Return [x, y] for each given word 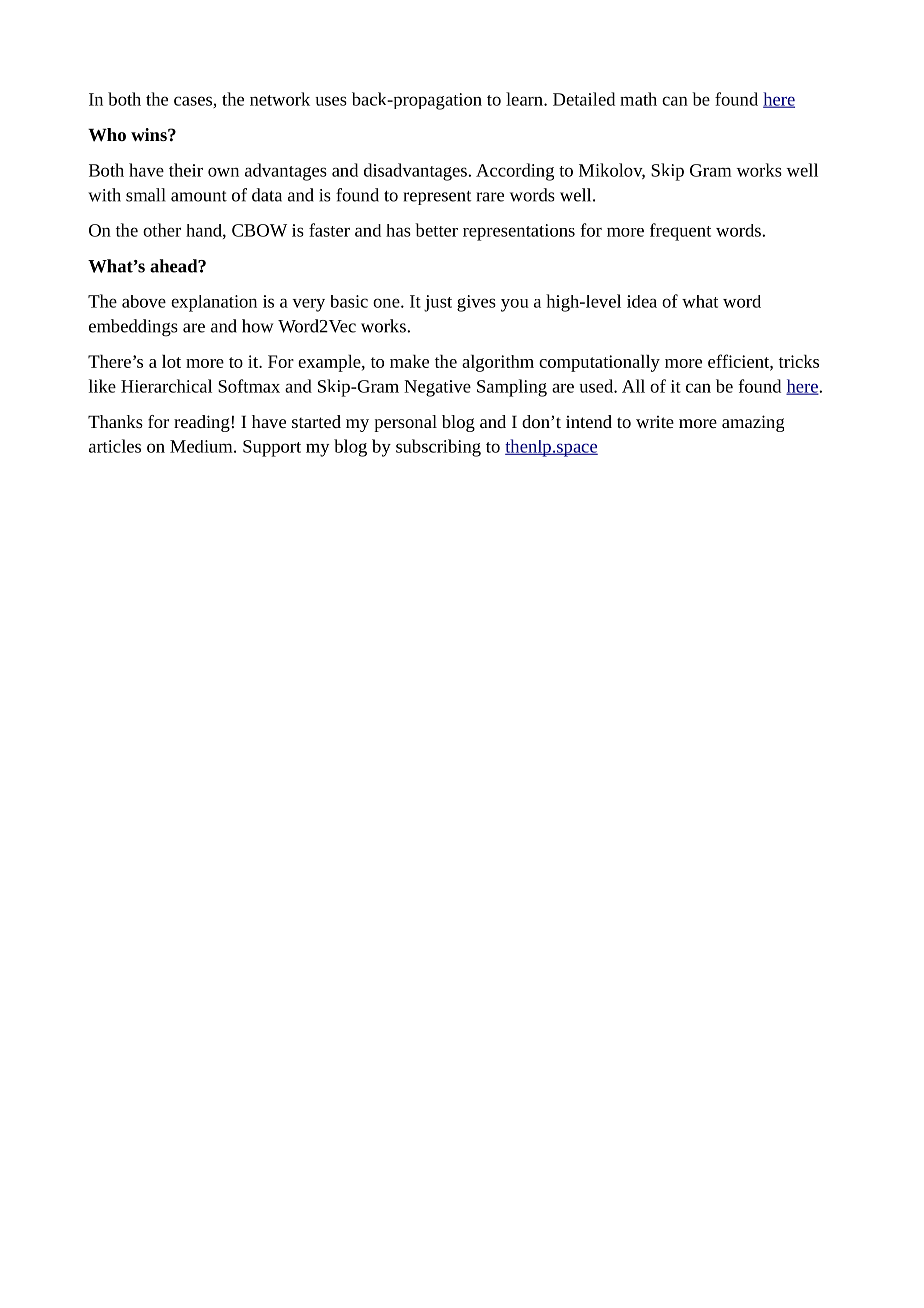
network [280, 99]
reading [202, 423]
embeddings [133, 328]
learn [525, 99]
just [438, 303]
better [436, 230]
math [638, 99]
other [162, 230]
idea [642, 301]
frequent [680, 232]
